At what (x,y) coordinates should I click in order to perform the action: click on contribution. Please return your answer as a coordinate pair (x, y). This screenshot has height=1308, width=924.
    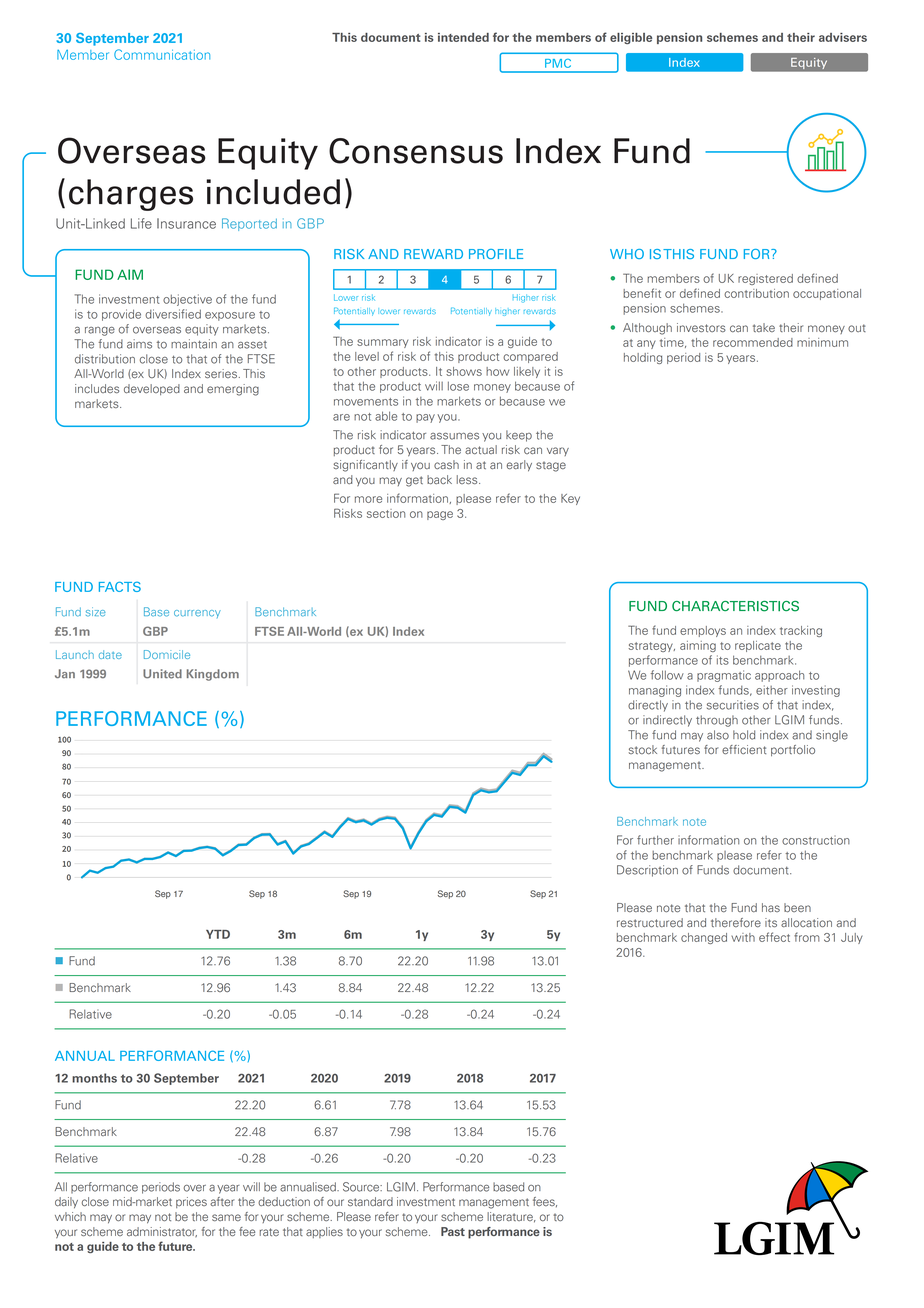
    Looking at the image, I should click on (756, 293).
